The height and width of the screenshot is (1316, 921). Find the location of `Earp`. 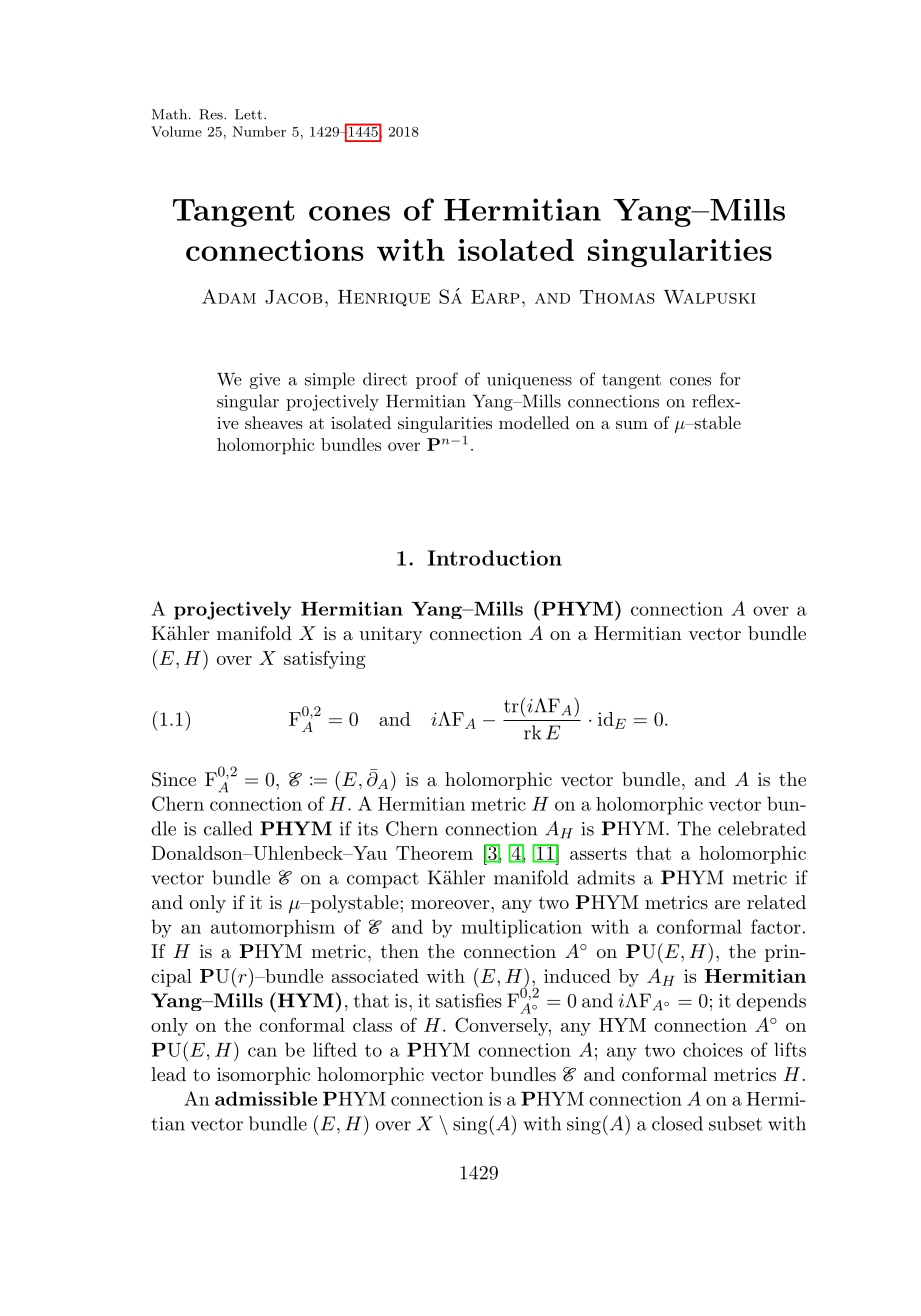

Earp is located at coordinates (495, 297).
